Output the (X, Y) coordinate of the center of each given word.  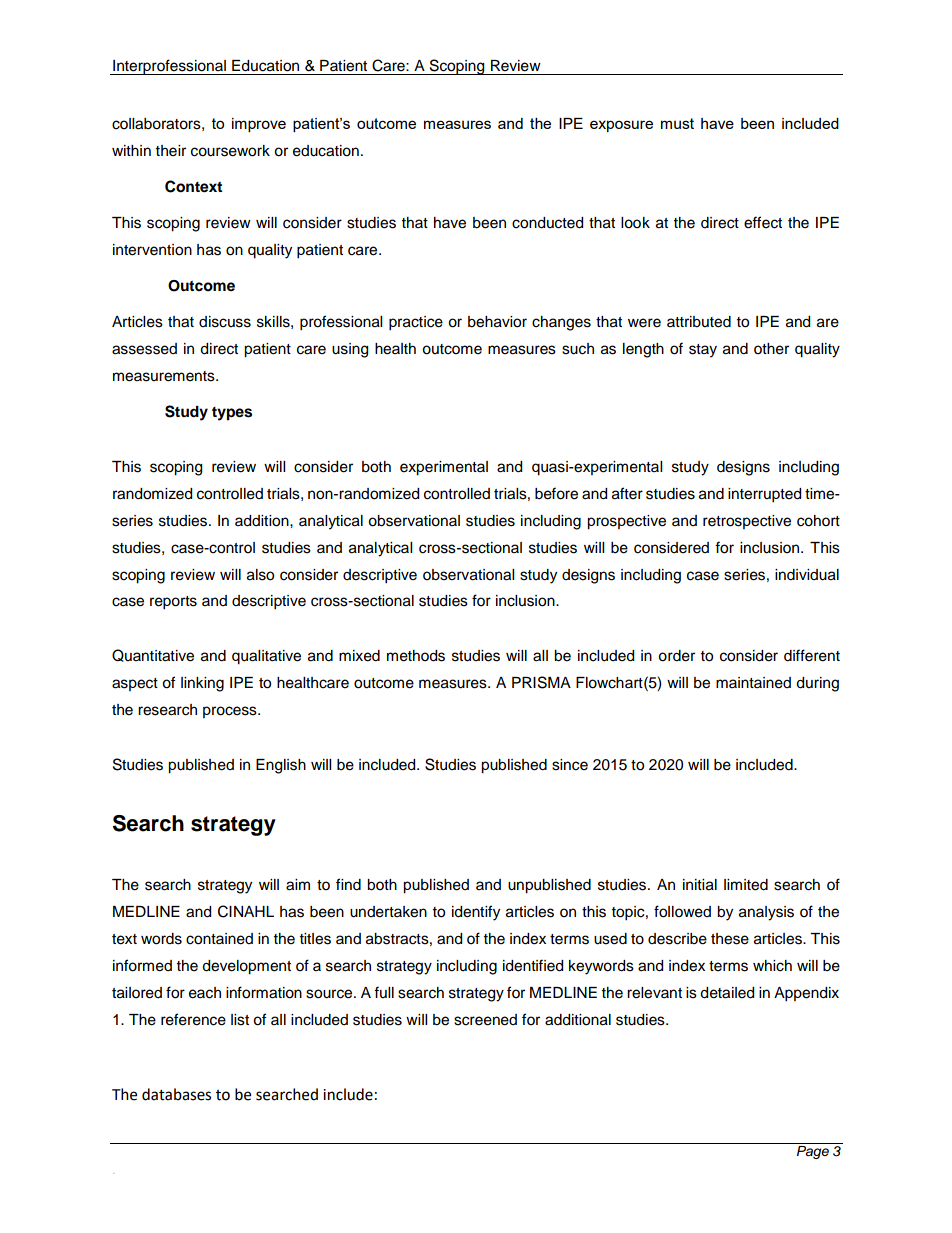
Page (813, 1152)
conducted (547, 223)
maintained (753, 683)
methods (416, 656)
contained (219, 939)
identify (476, 913)
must (677, 123)
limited (746, 885)
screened (485, 1020)
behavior (497, 322)
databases (176, 1094)
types (232, 414)
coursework (230, 151)
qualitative (266, 657)
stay (703, 351)
